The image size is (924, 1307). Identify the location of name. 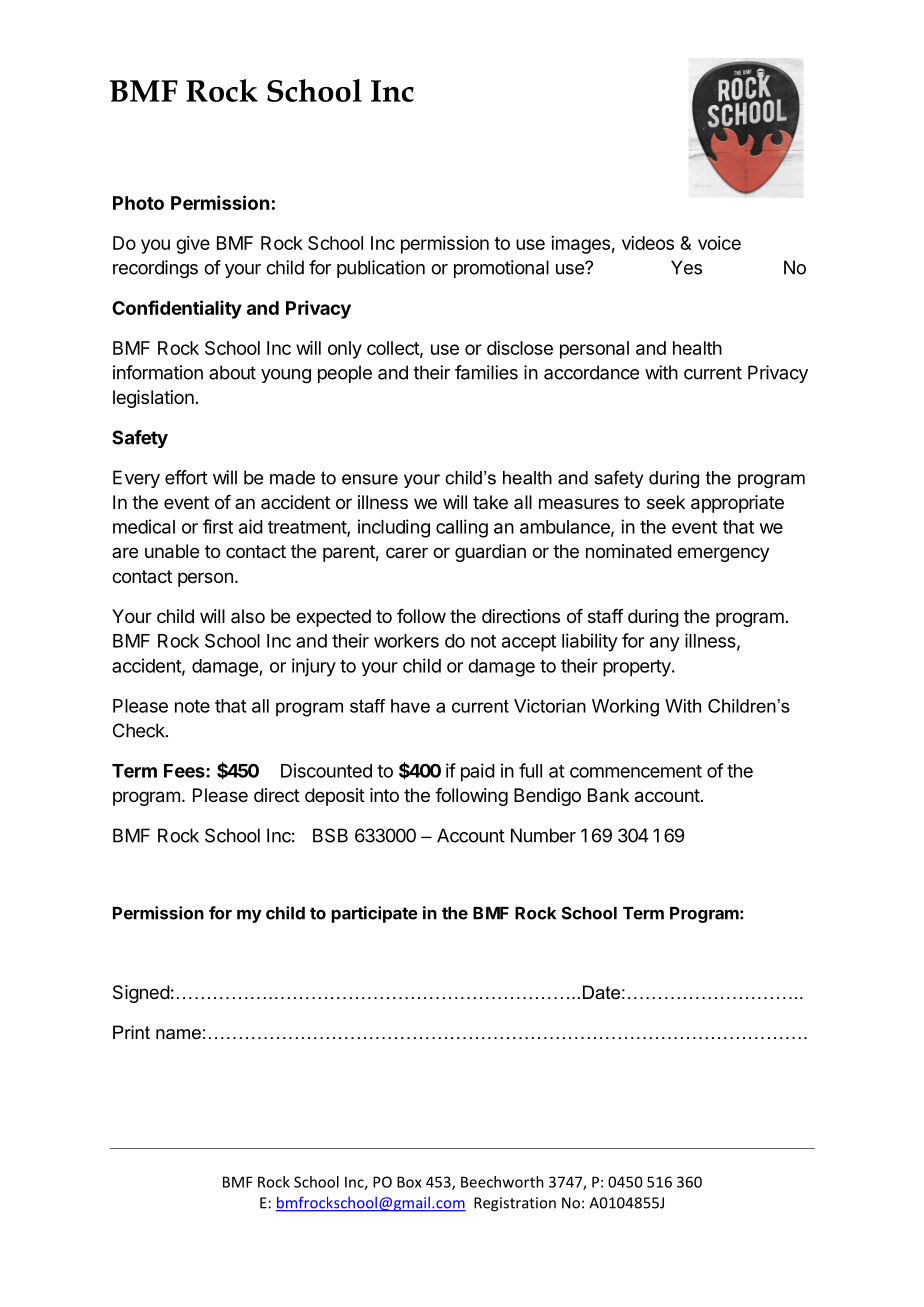
(178, 1034).
